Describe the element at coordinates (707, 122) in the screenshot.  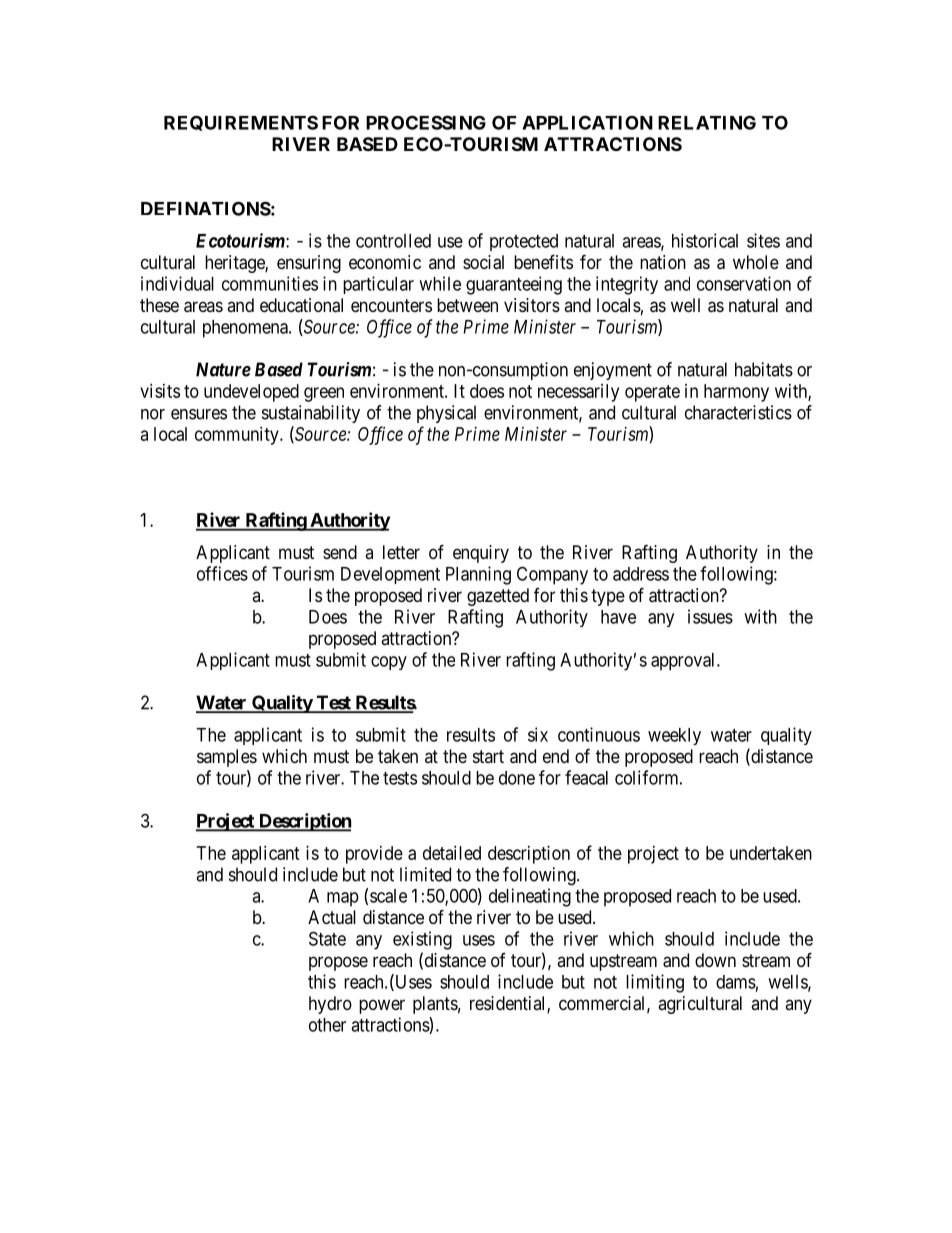
I see `RELATING` at that location.
